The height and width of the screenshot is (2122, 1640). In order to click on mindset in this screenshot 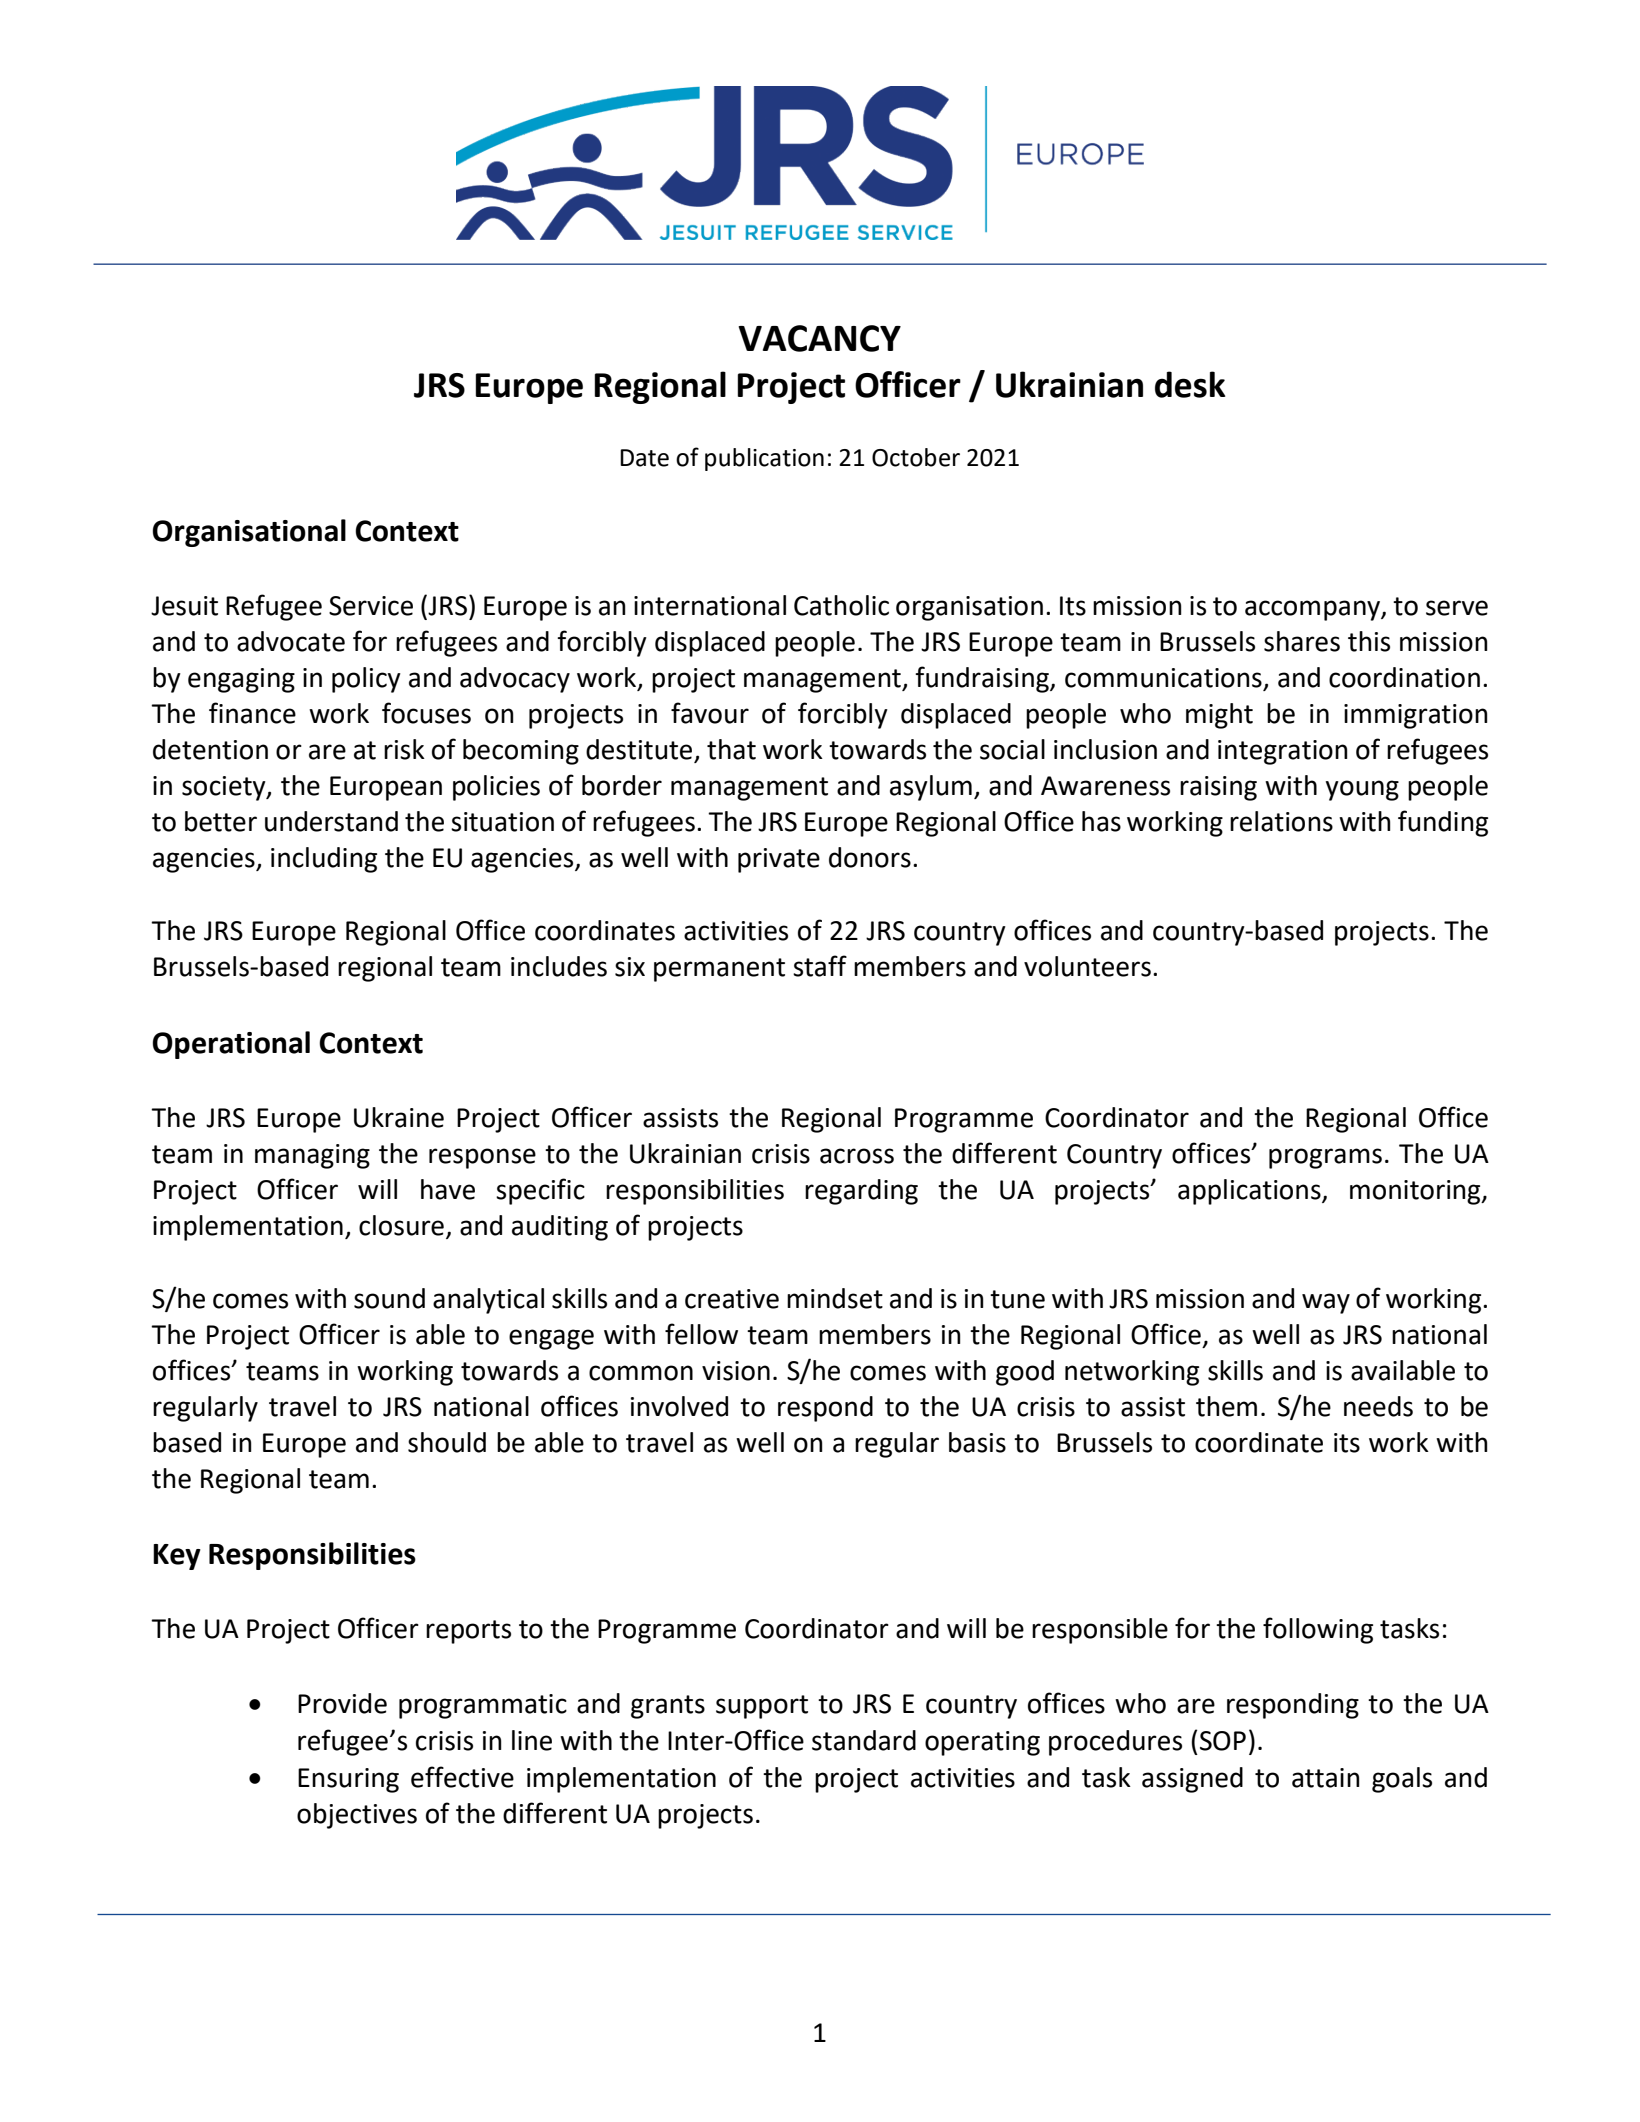, I will do `click(835, 1298)`.
